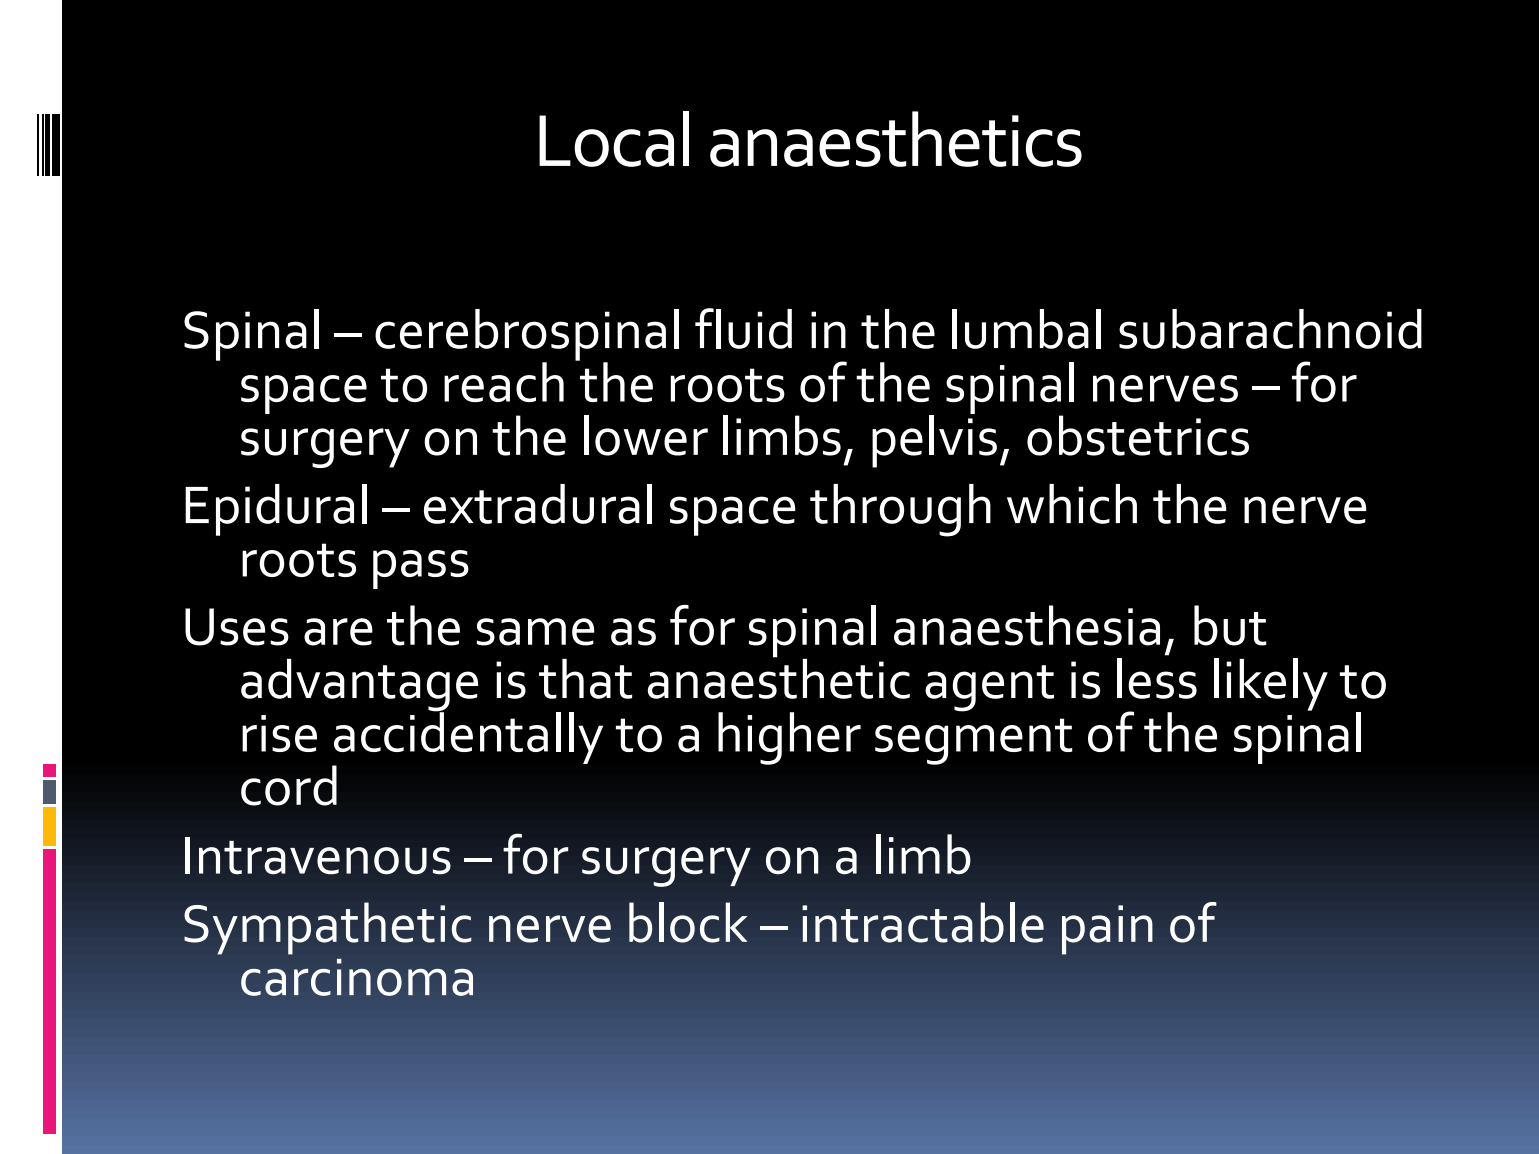  What do you see at coordinates (900, 510) in the document?
I see `through` at bounding box center [900, 510].
